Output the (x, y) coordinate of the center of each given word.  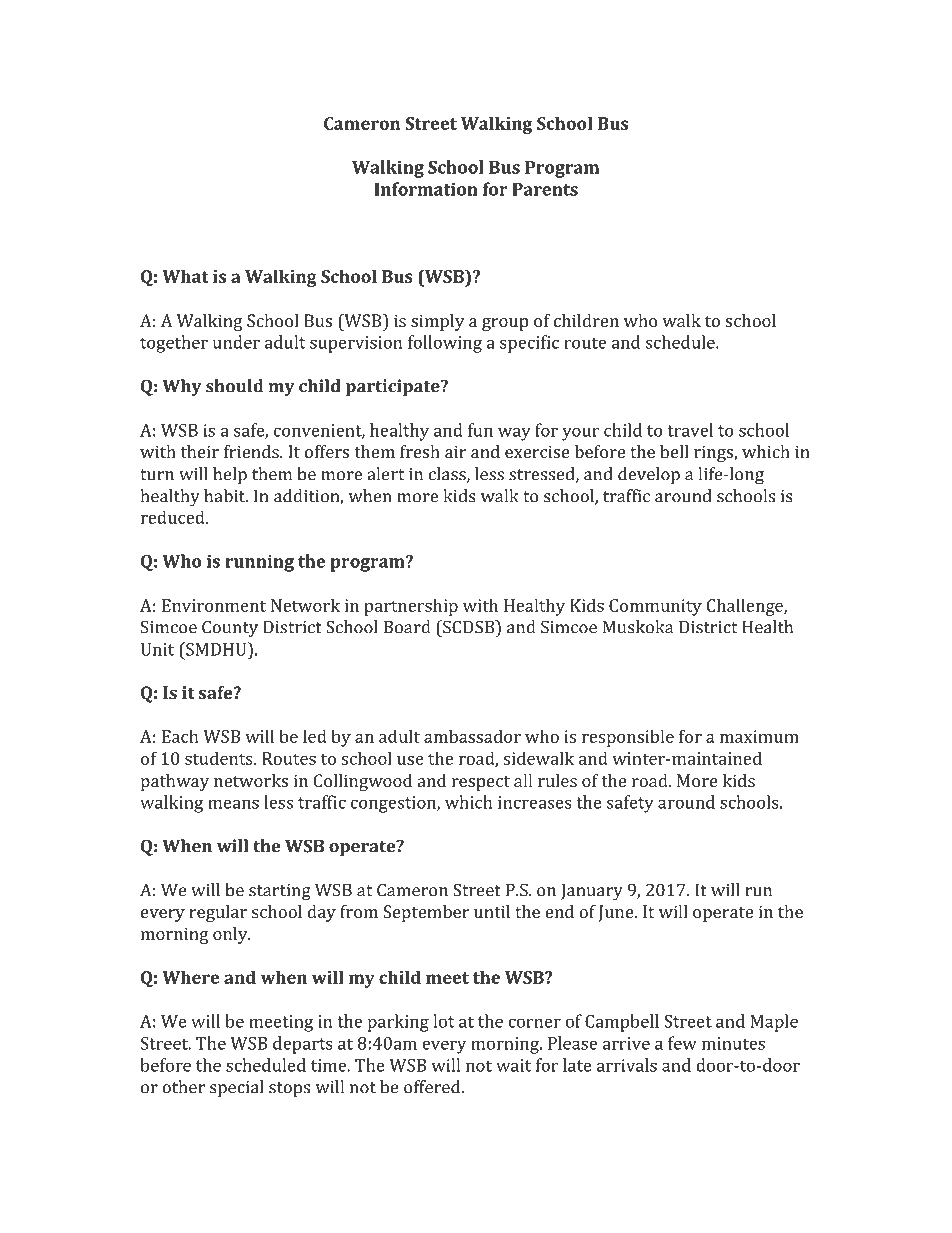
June (617, 913)
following (445, 344)
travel (690, 430)
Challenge (746, 607)
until (492, 911)
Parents (545, 189)
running (259, 563)
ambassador (472, 736)
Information (426, 189)
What (185, 276)
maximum (759, 736)
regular (218, 913)
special (236, 1088)
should (234, 386)
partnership (411, 607)
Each (180, 736)
